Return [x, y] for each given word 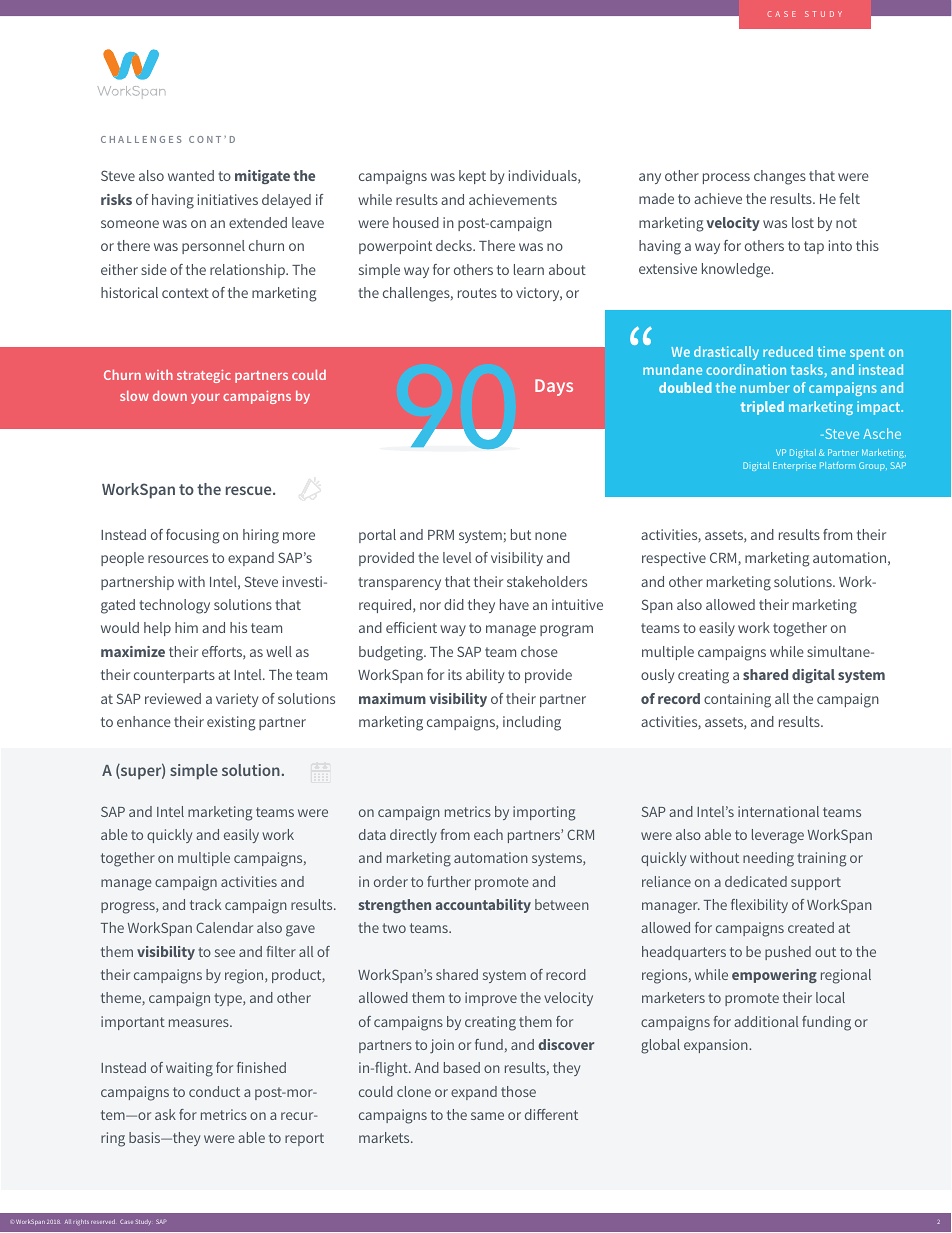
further [449, 881]
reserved [103, 1221]
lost [803, 222]
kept [472, 177]
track [205, 904]
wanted [191, 175]
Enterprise [794, 466]
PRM [441, 535]
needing [768, 859]
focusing [193, 536]
